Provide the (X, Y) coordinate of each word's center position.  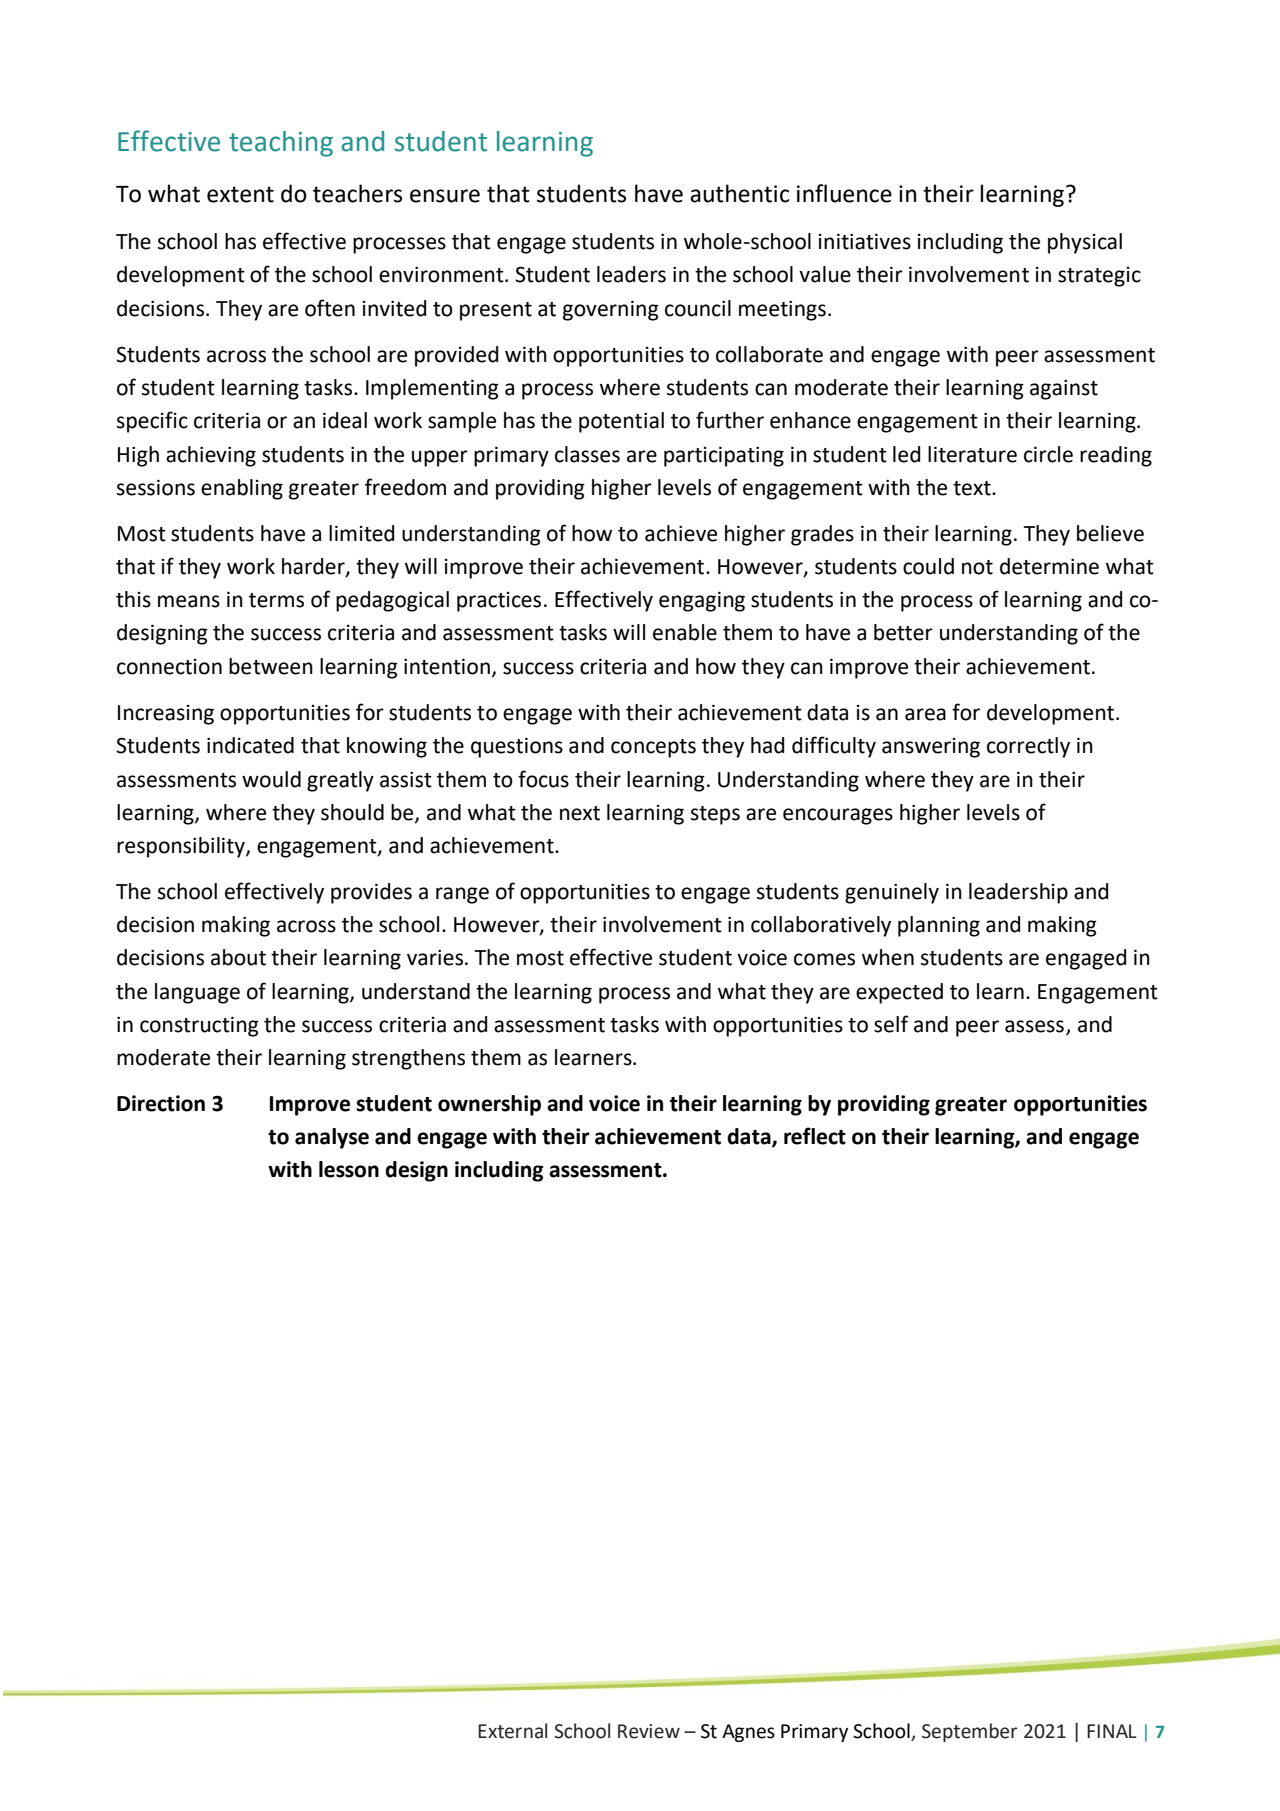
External (512, 1731)
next (580, 813)
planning (939, 926)
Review (649, 1731)
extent (240, 194)
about (238, 957)
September (970, 1732)
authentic (739, 193)
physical (1085, 243)
